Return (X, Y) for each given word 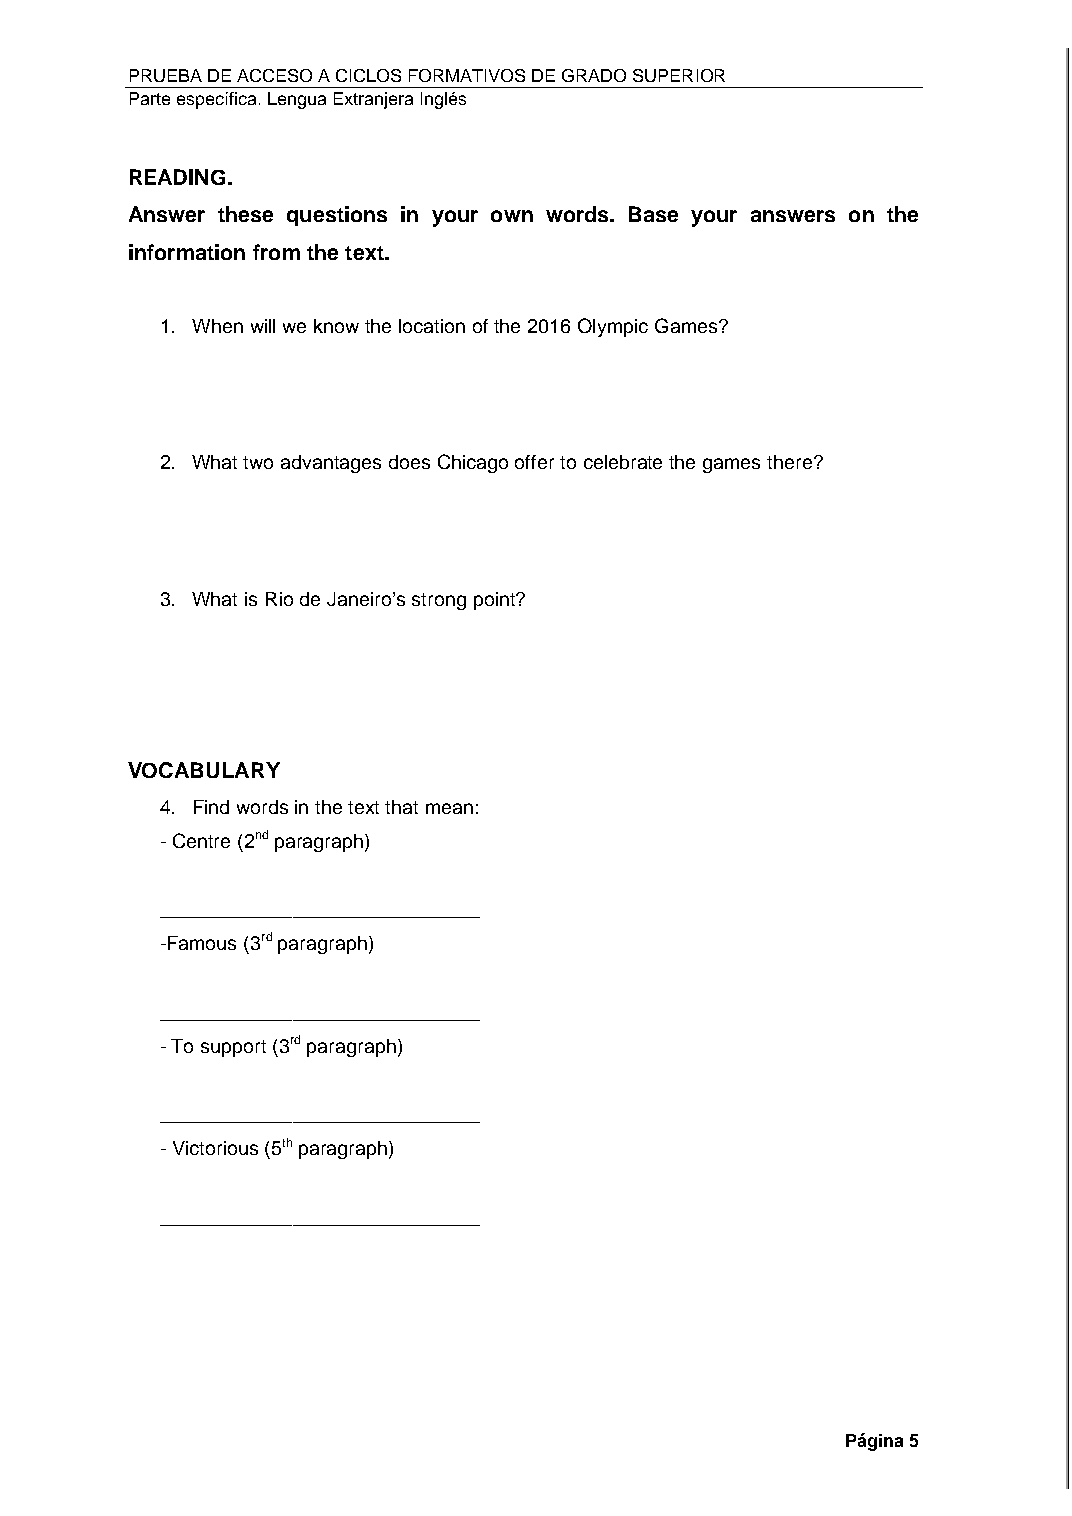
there (789, 462)
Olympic (613, 327)
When (217, 326)
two (258, 462)
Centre (201, 840)
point (496, 601)
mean (449, 808)
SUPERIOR (679, 75)
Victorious (215, 1148)
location (432, 326)
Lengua (297, 100)
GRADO (594, 75)
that (401, 807)
